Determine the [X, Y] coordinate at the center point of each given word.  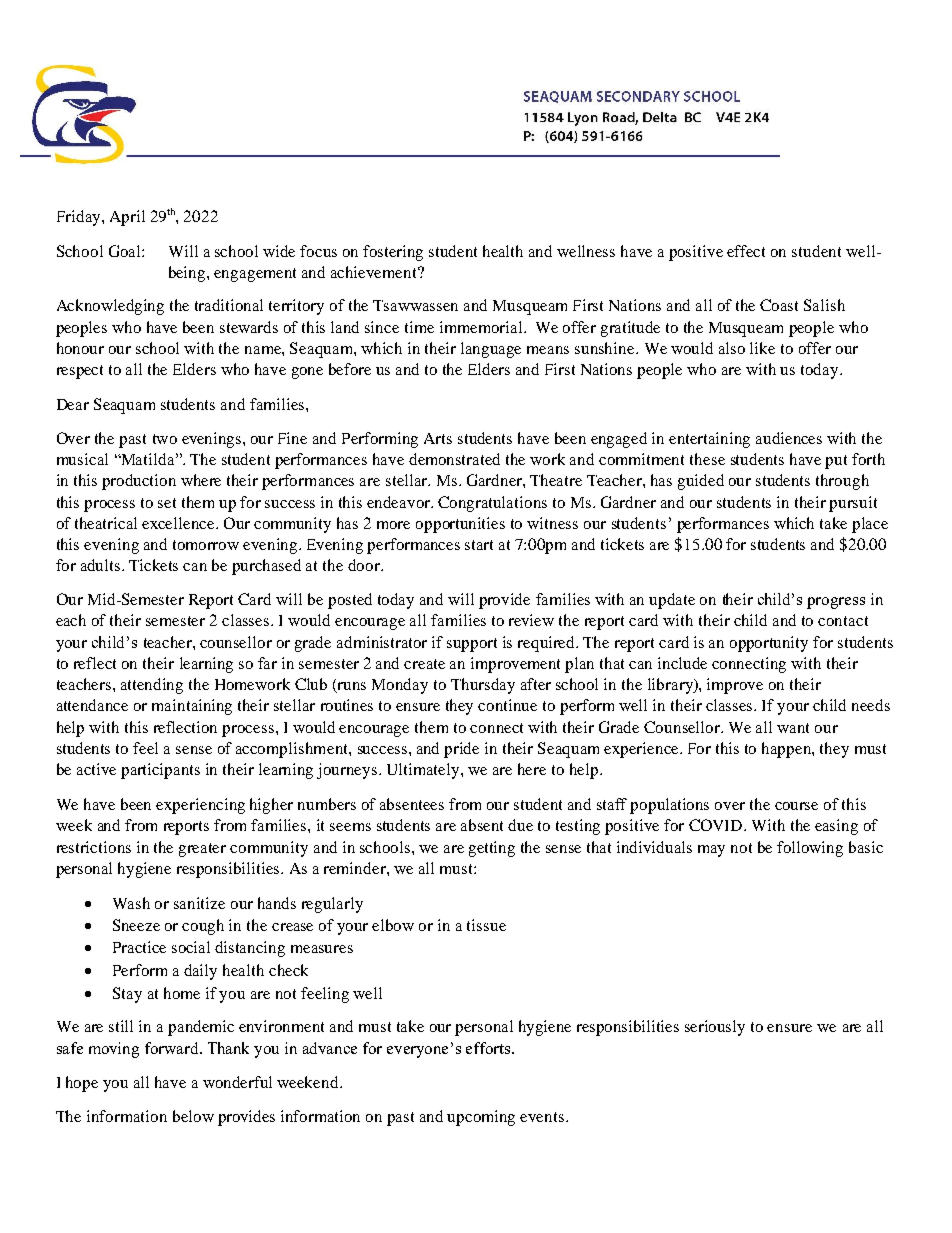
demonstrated [454, 459]
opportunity [769, 644]
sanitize [199, 903]
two [165, 439]
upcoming [481, 1118]
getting [492, 849]
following [810, 849]
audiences [789, 438]
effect [746, 251]
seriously [715, 1028]
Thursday [483, 686]
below [193, 1116]
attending [152, 686]
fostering [393, 253]
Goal [126, 251]
